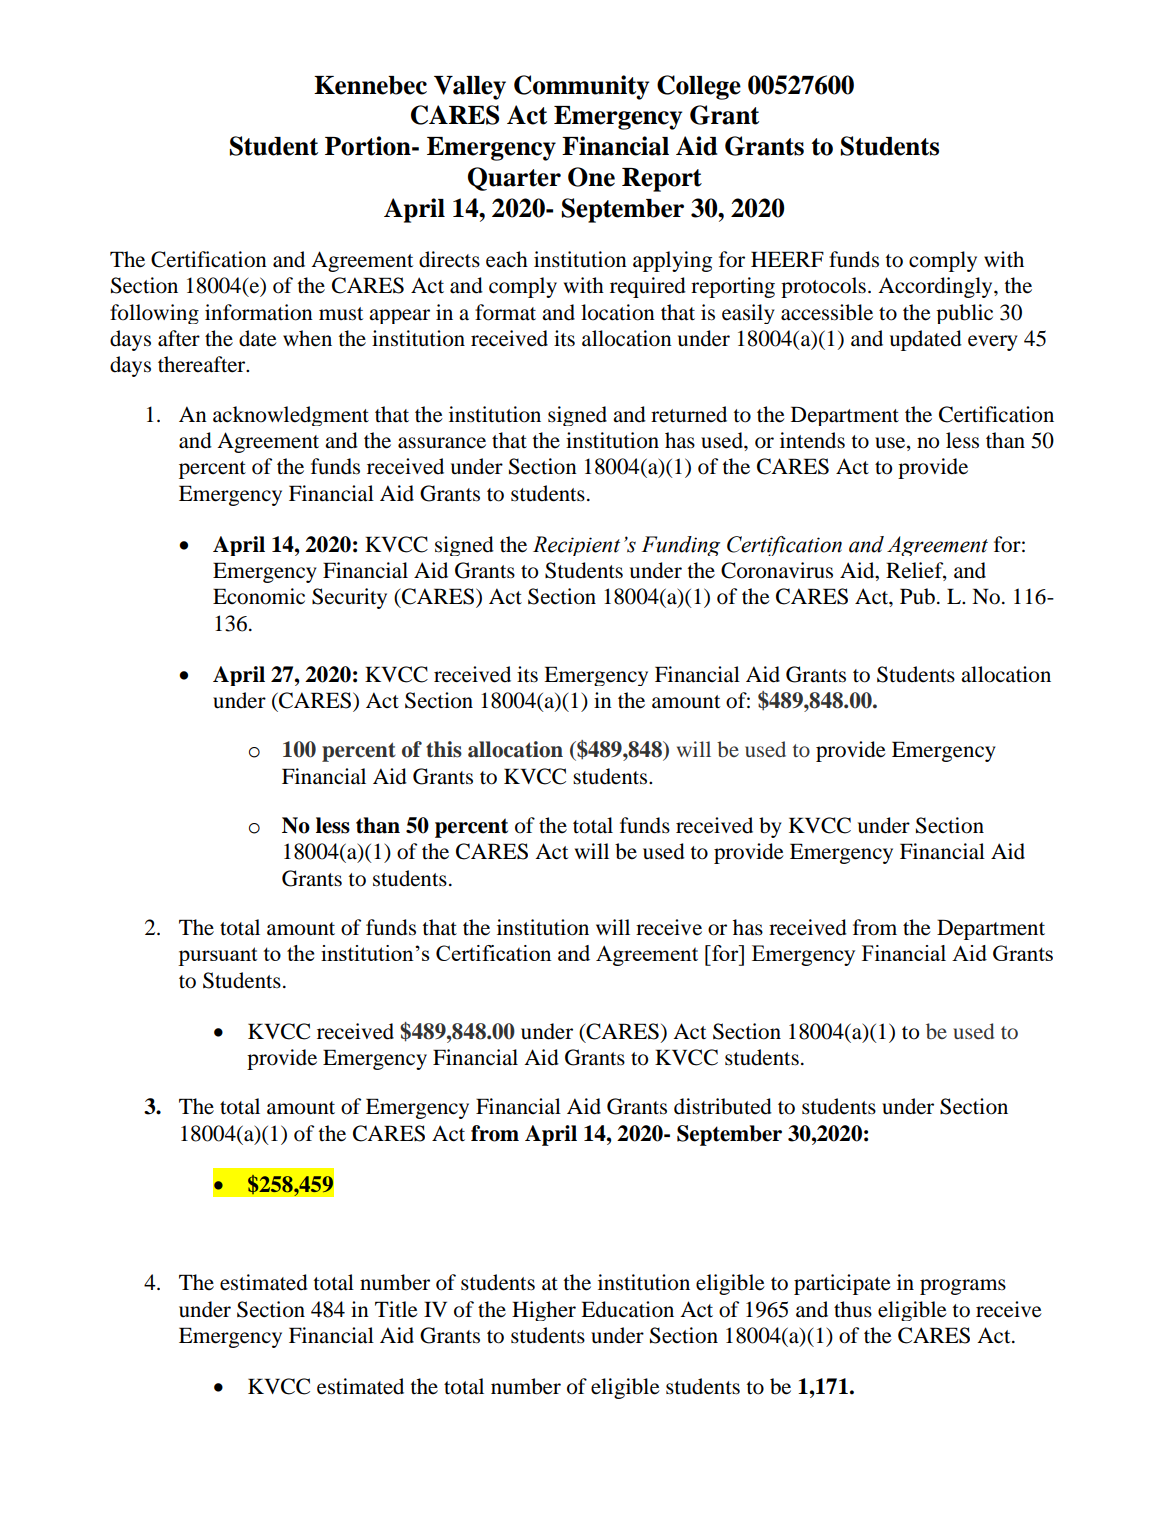 The width and height of the page is (1169, 1513). I want to click on Community, so click(581, 87).
